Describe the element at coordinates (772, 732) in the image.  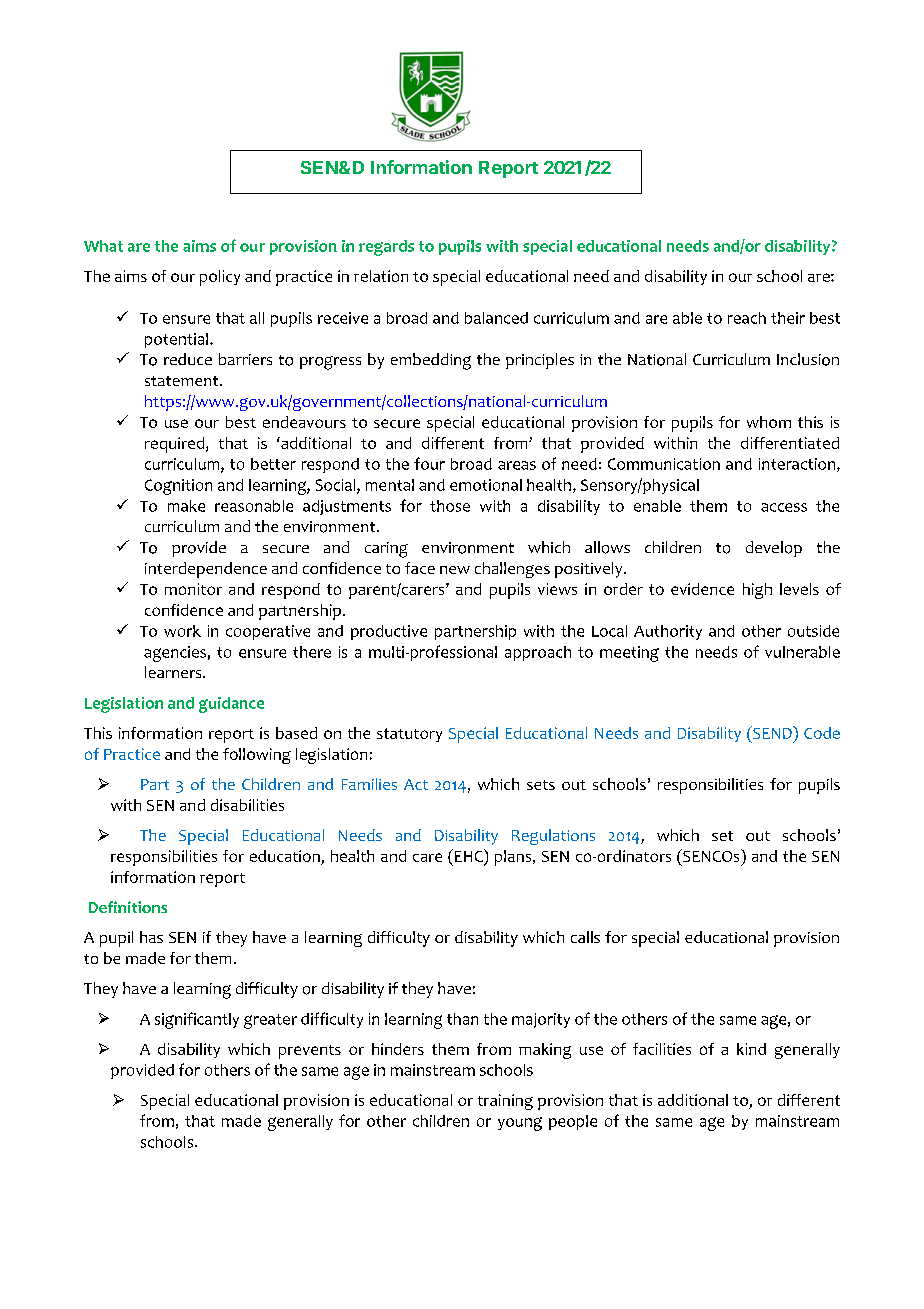
I see `SEND` at that location.
